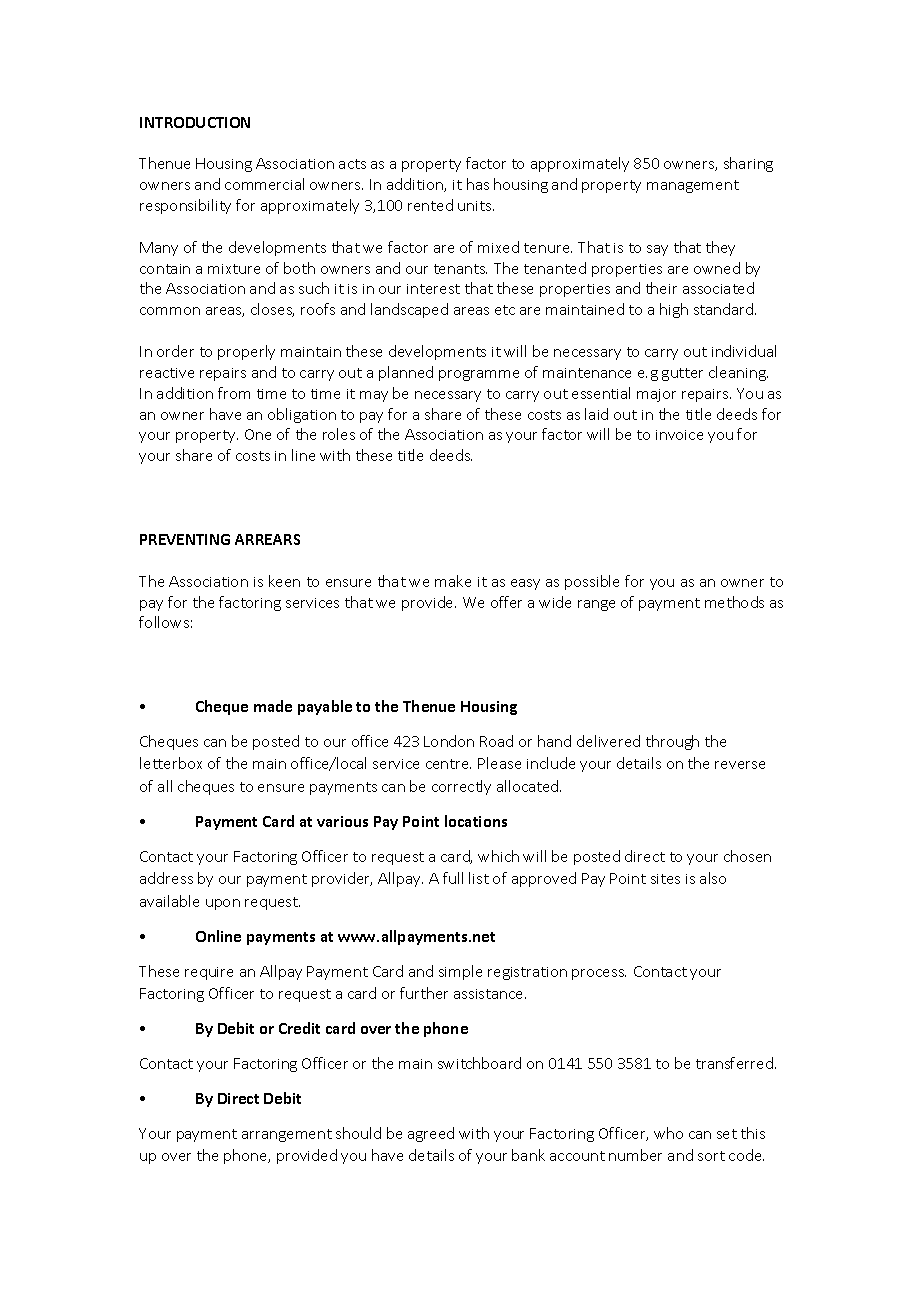 Image resolution: width=924 pixels, height=1308 pixels. Describe the element at coordinates (506, 602) in the page. I see `offer` at that location.
